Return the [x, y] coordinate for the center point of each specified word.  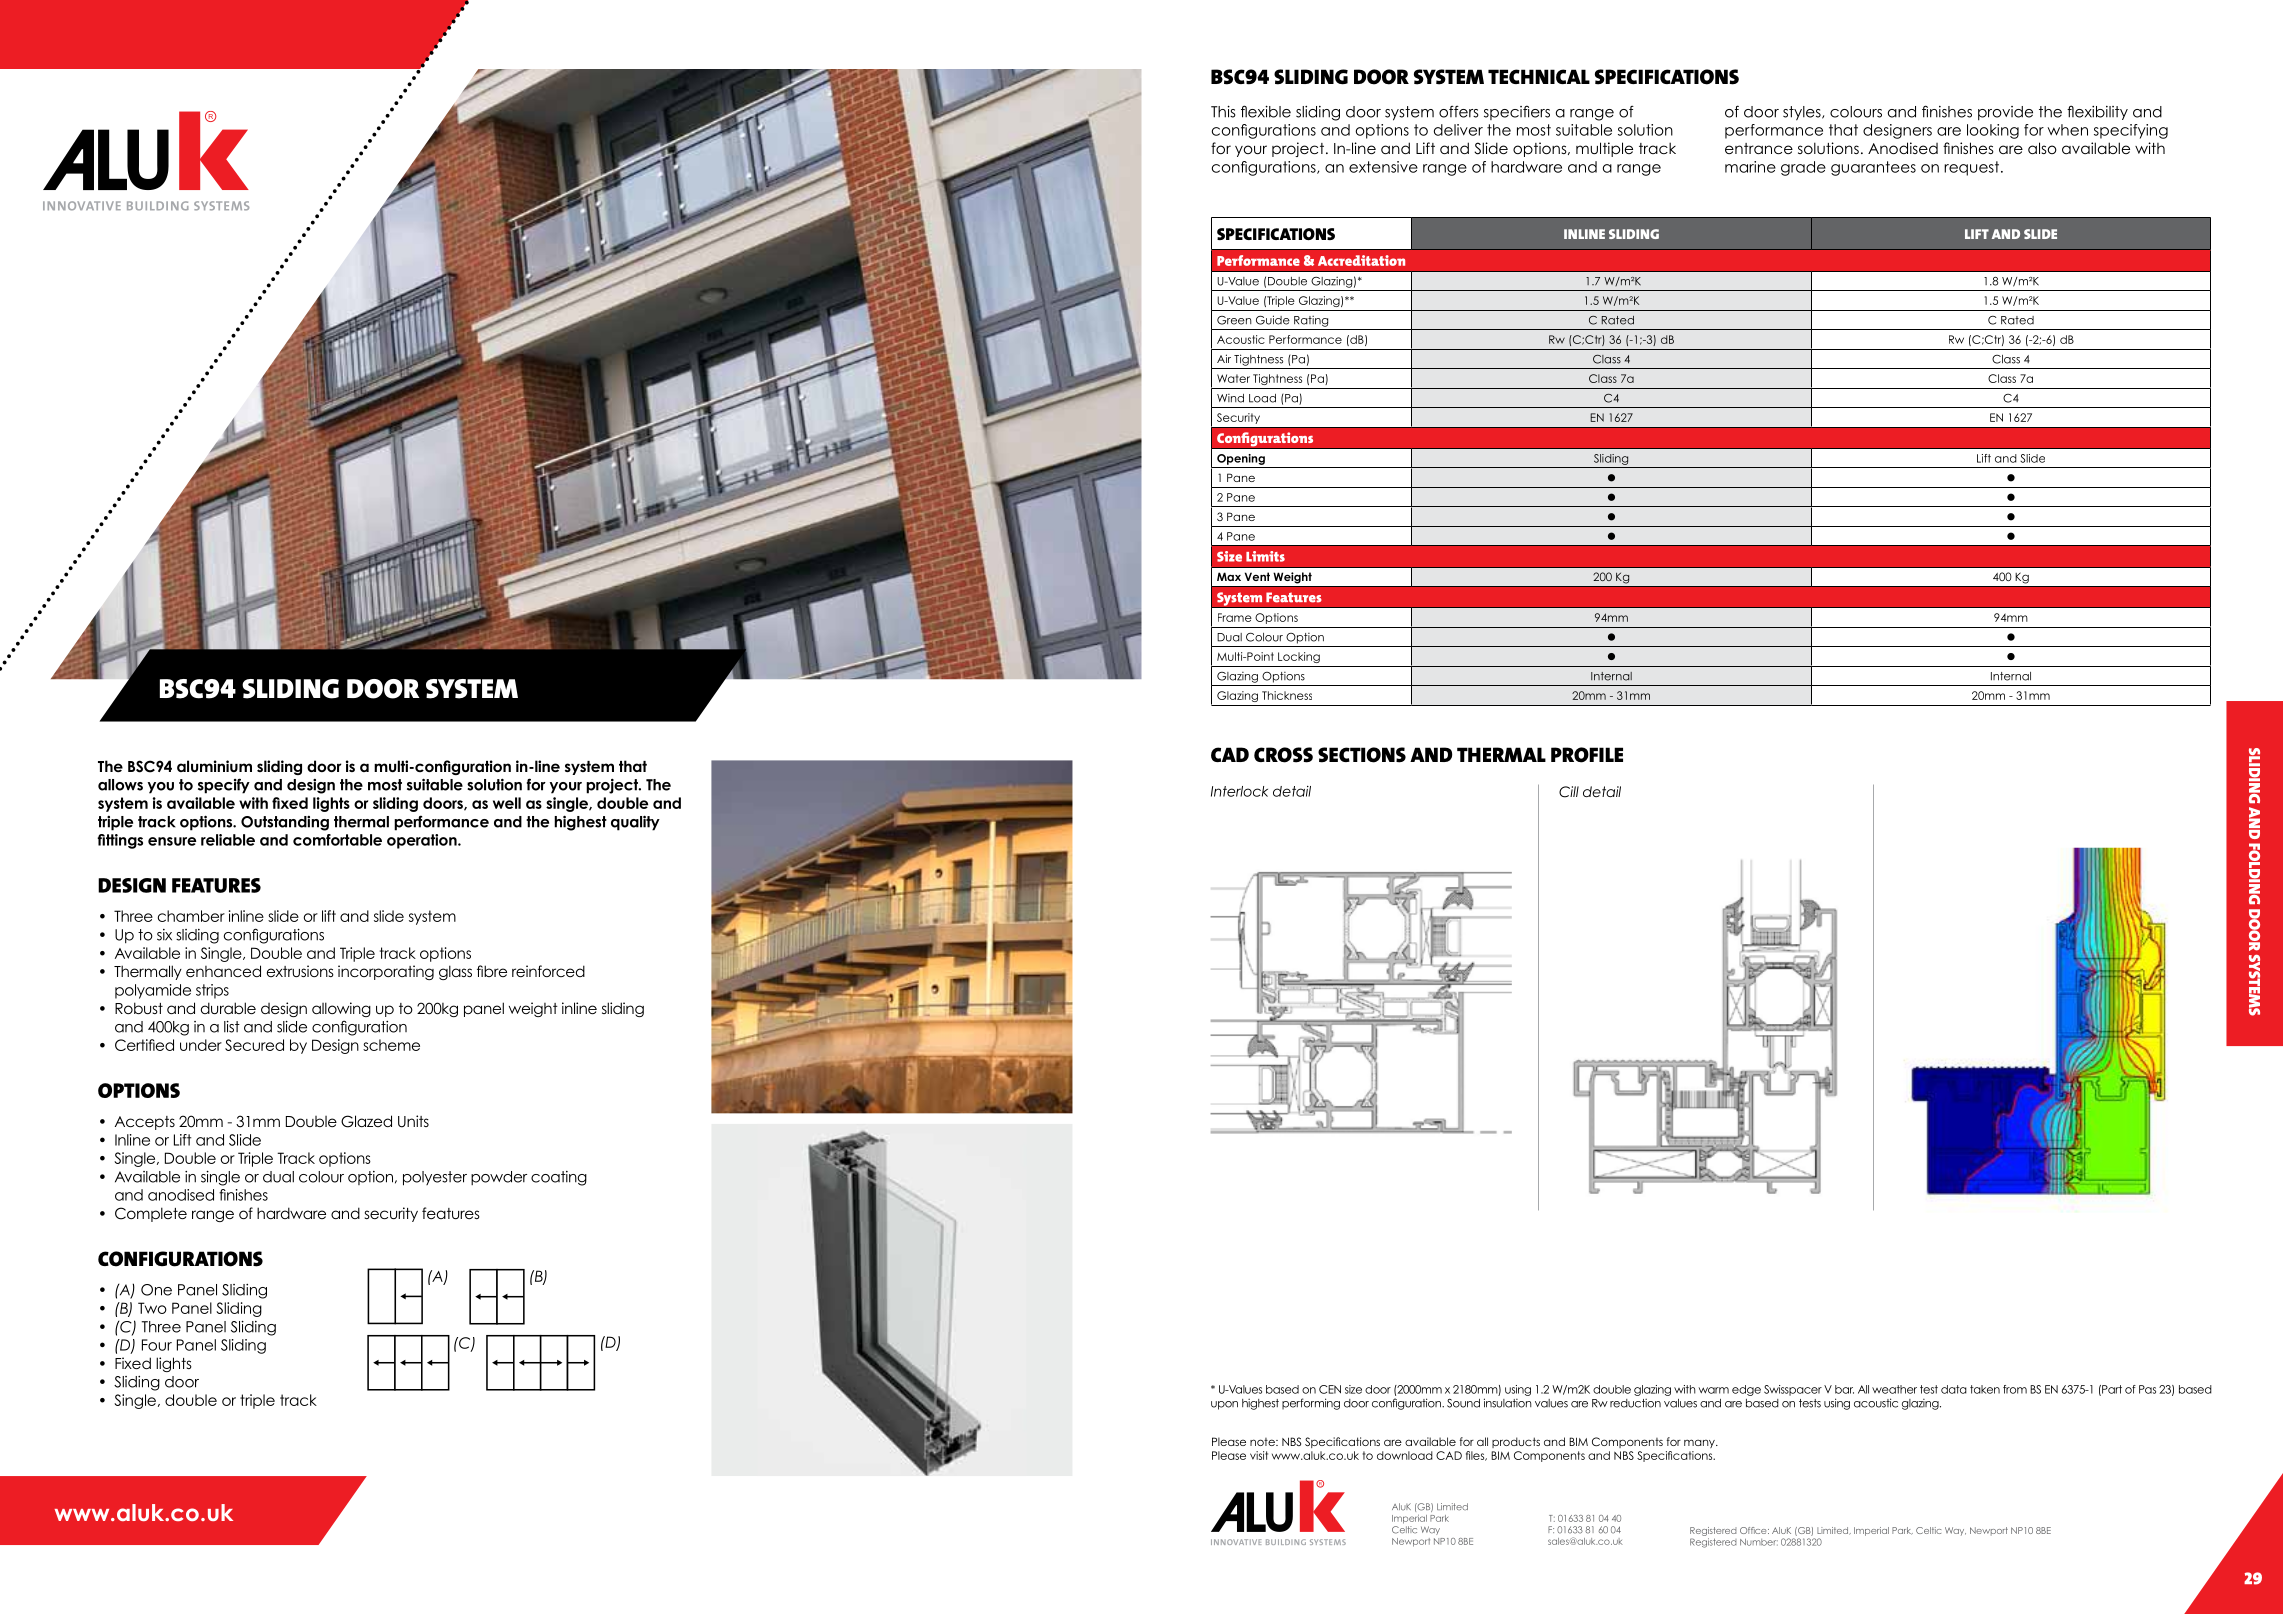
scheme [391, 1045]
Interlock [1239, 791]
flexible [1266, 111]
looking [1993, 131]
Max [1229, 576]
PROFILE [1587, 755]
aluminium [214, 766]
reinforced [548, 971]
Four [157, 1345]
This [1223, 111]
